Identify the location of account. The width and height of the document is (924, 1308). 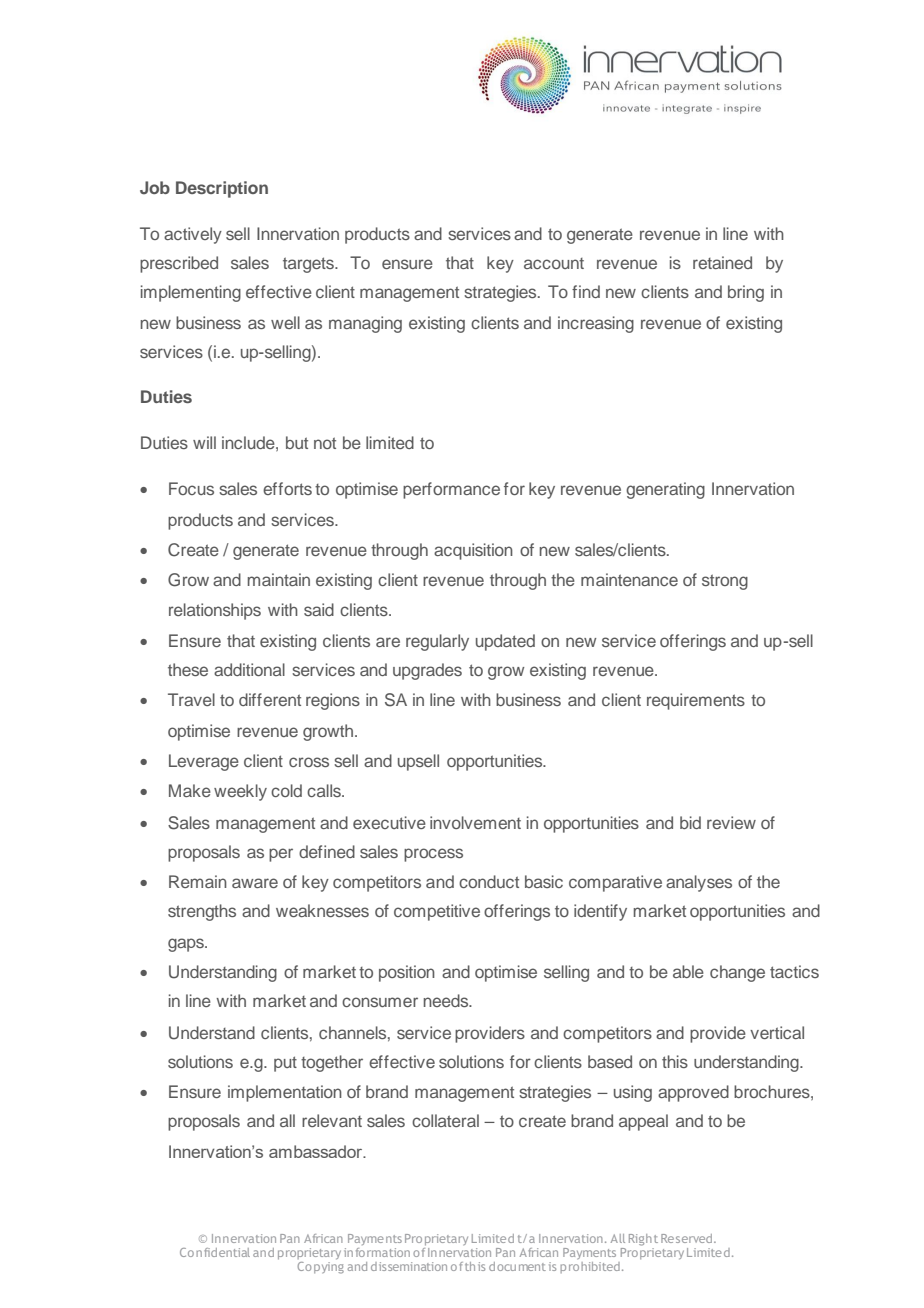
(554, 263).
